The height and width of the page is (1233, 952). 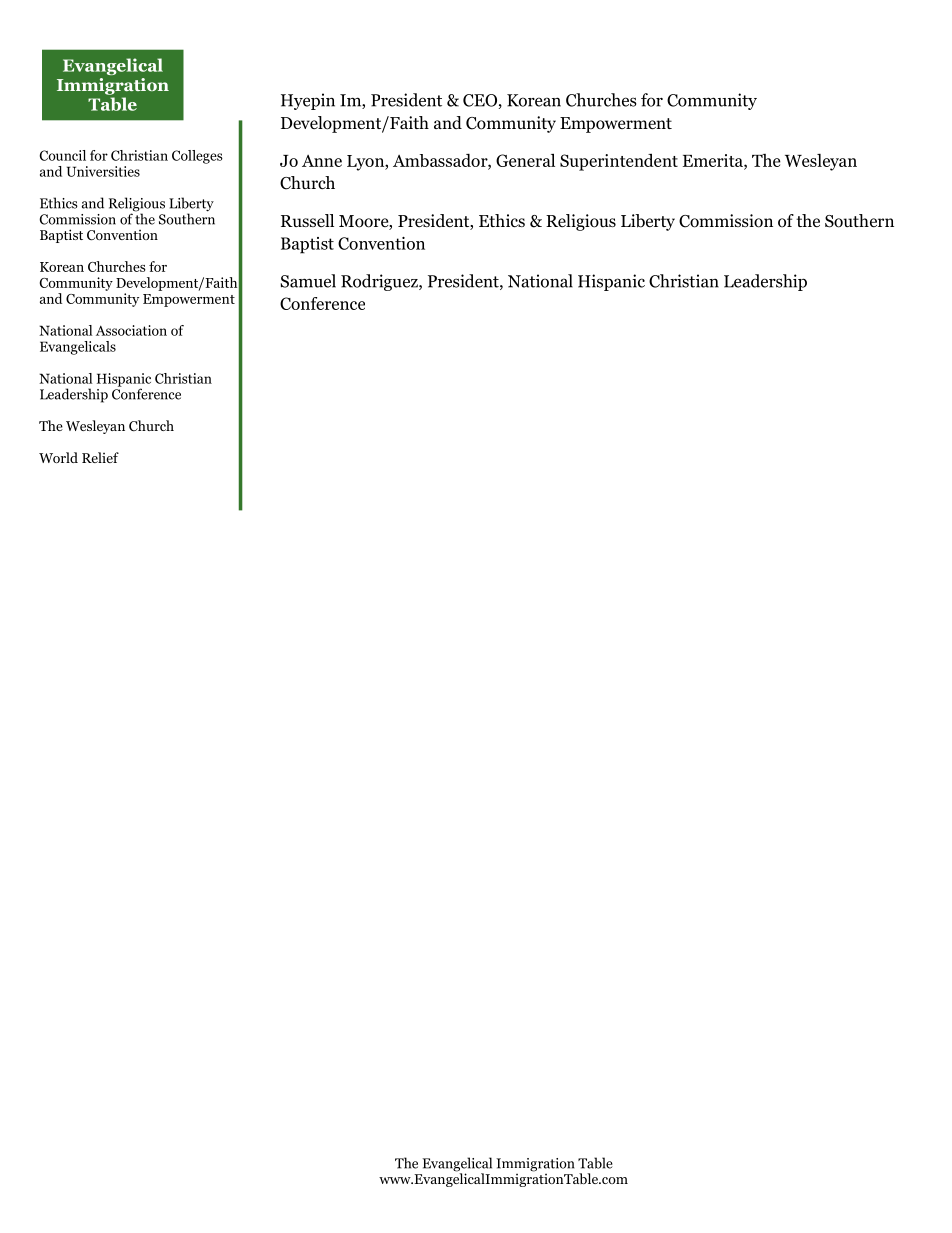 I want to click on Rodriguez, so click(x=380, y=282).
